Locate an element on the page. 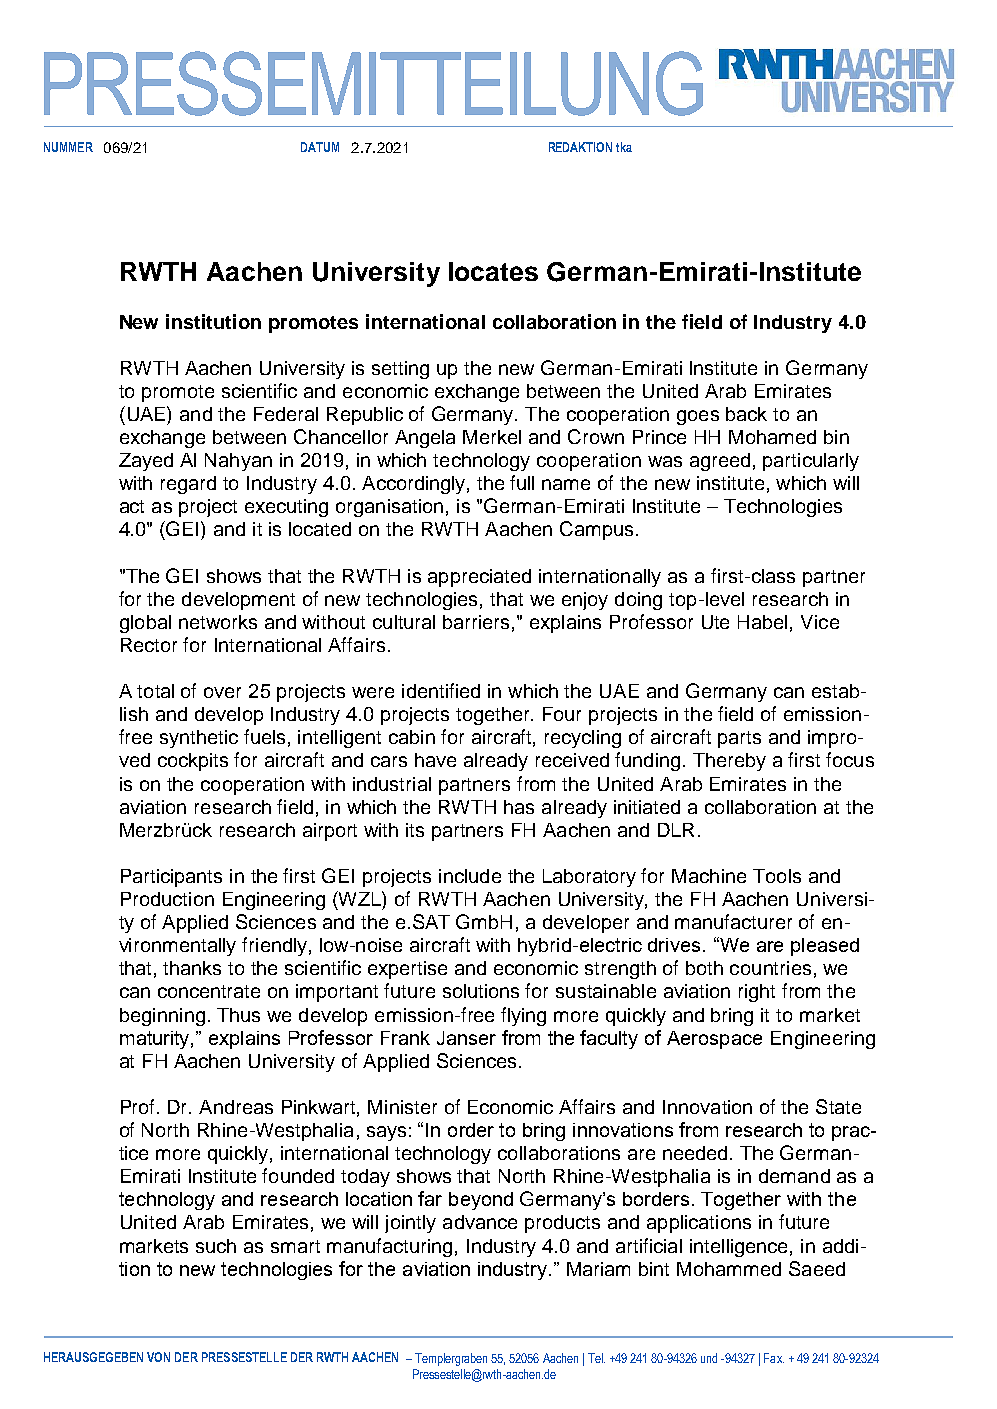  Vice is located at coordinates (820, 622).
